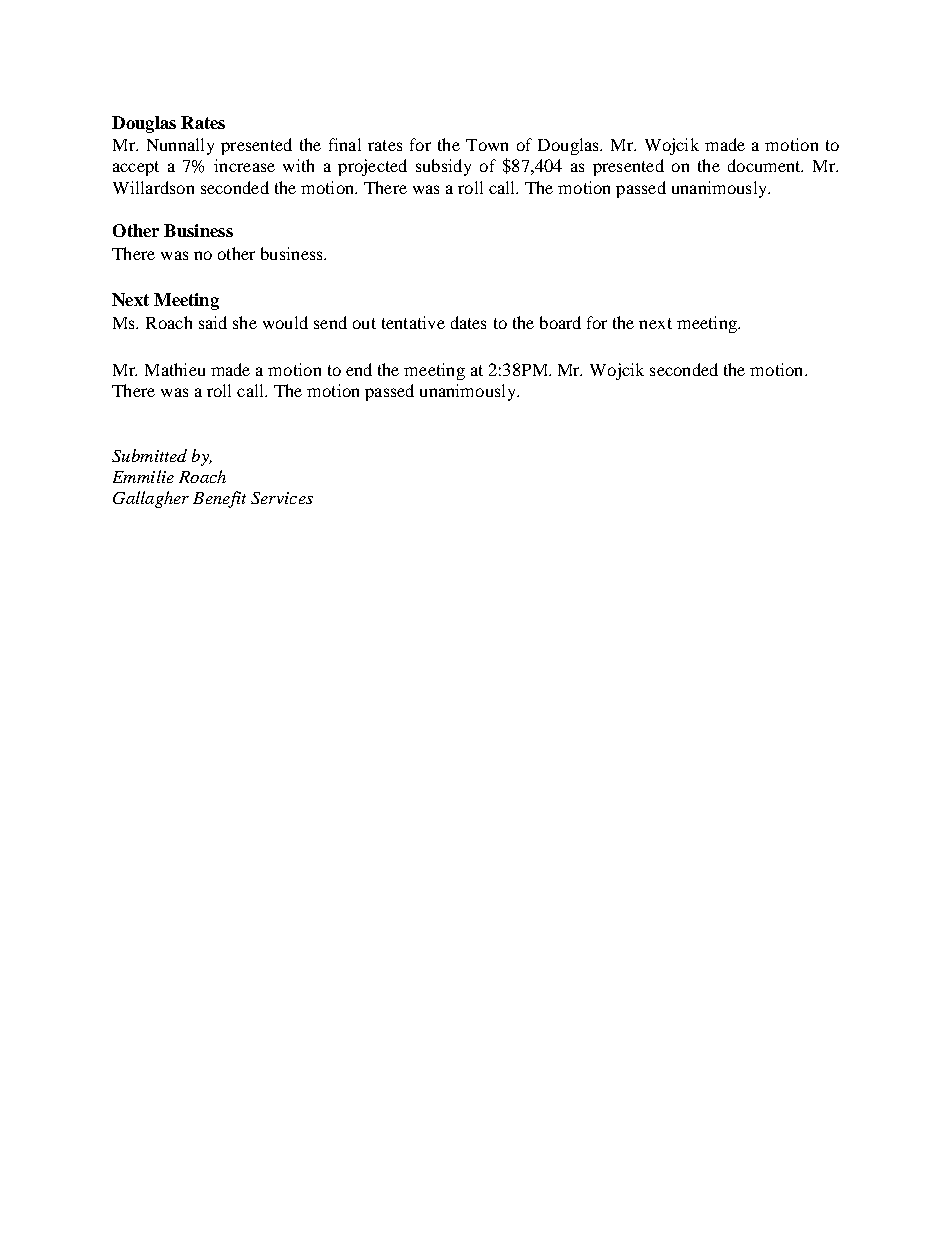 This page has height=1233, width=952. What do you see at coordinates (765, 165) in the page?
I see `document` at bounding box center [765, 165].
